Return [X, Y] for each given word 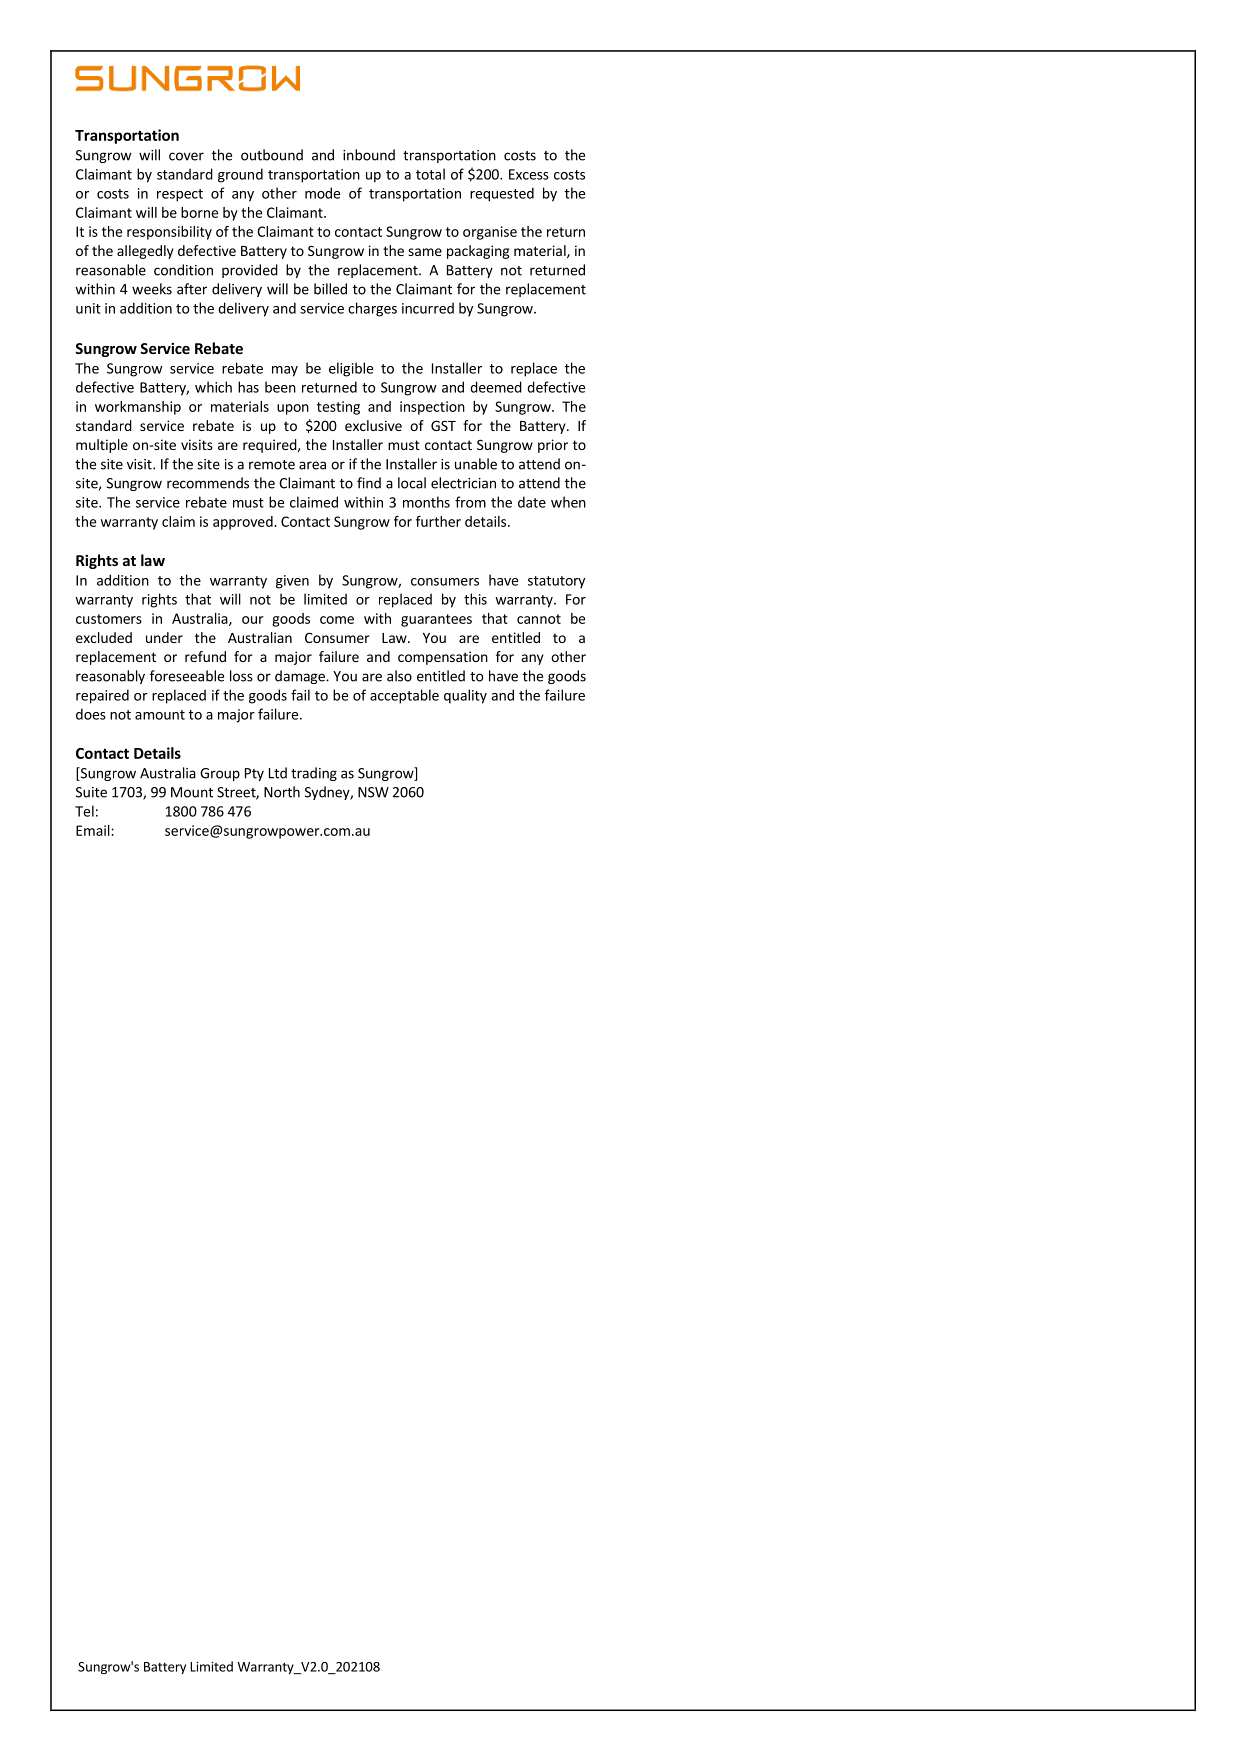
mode [322, 193]
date [532, 502]
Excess [529, 174]
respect [180, 195]
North [282, 792]
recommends [208, 483]
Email [94, 830]
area [312, 465]
